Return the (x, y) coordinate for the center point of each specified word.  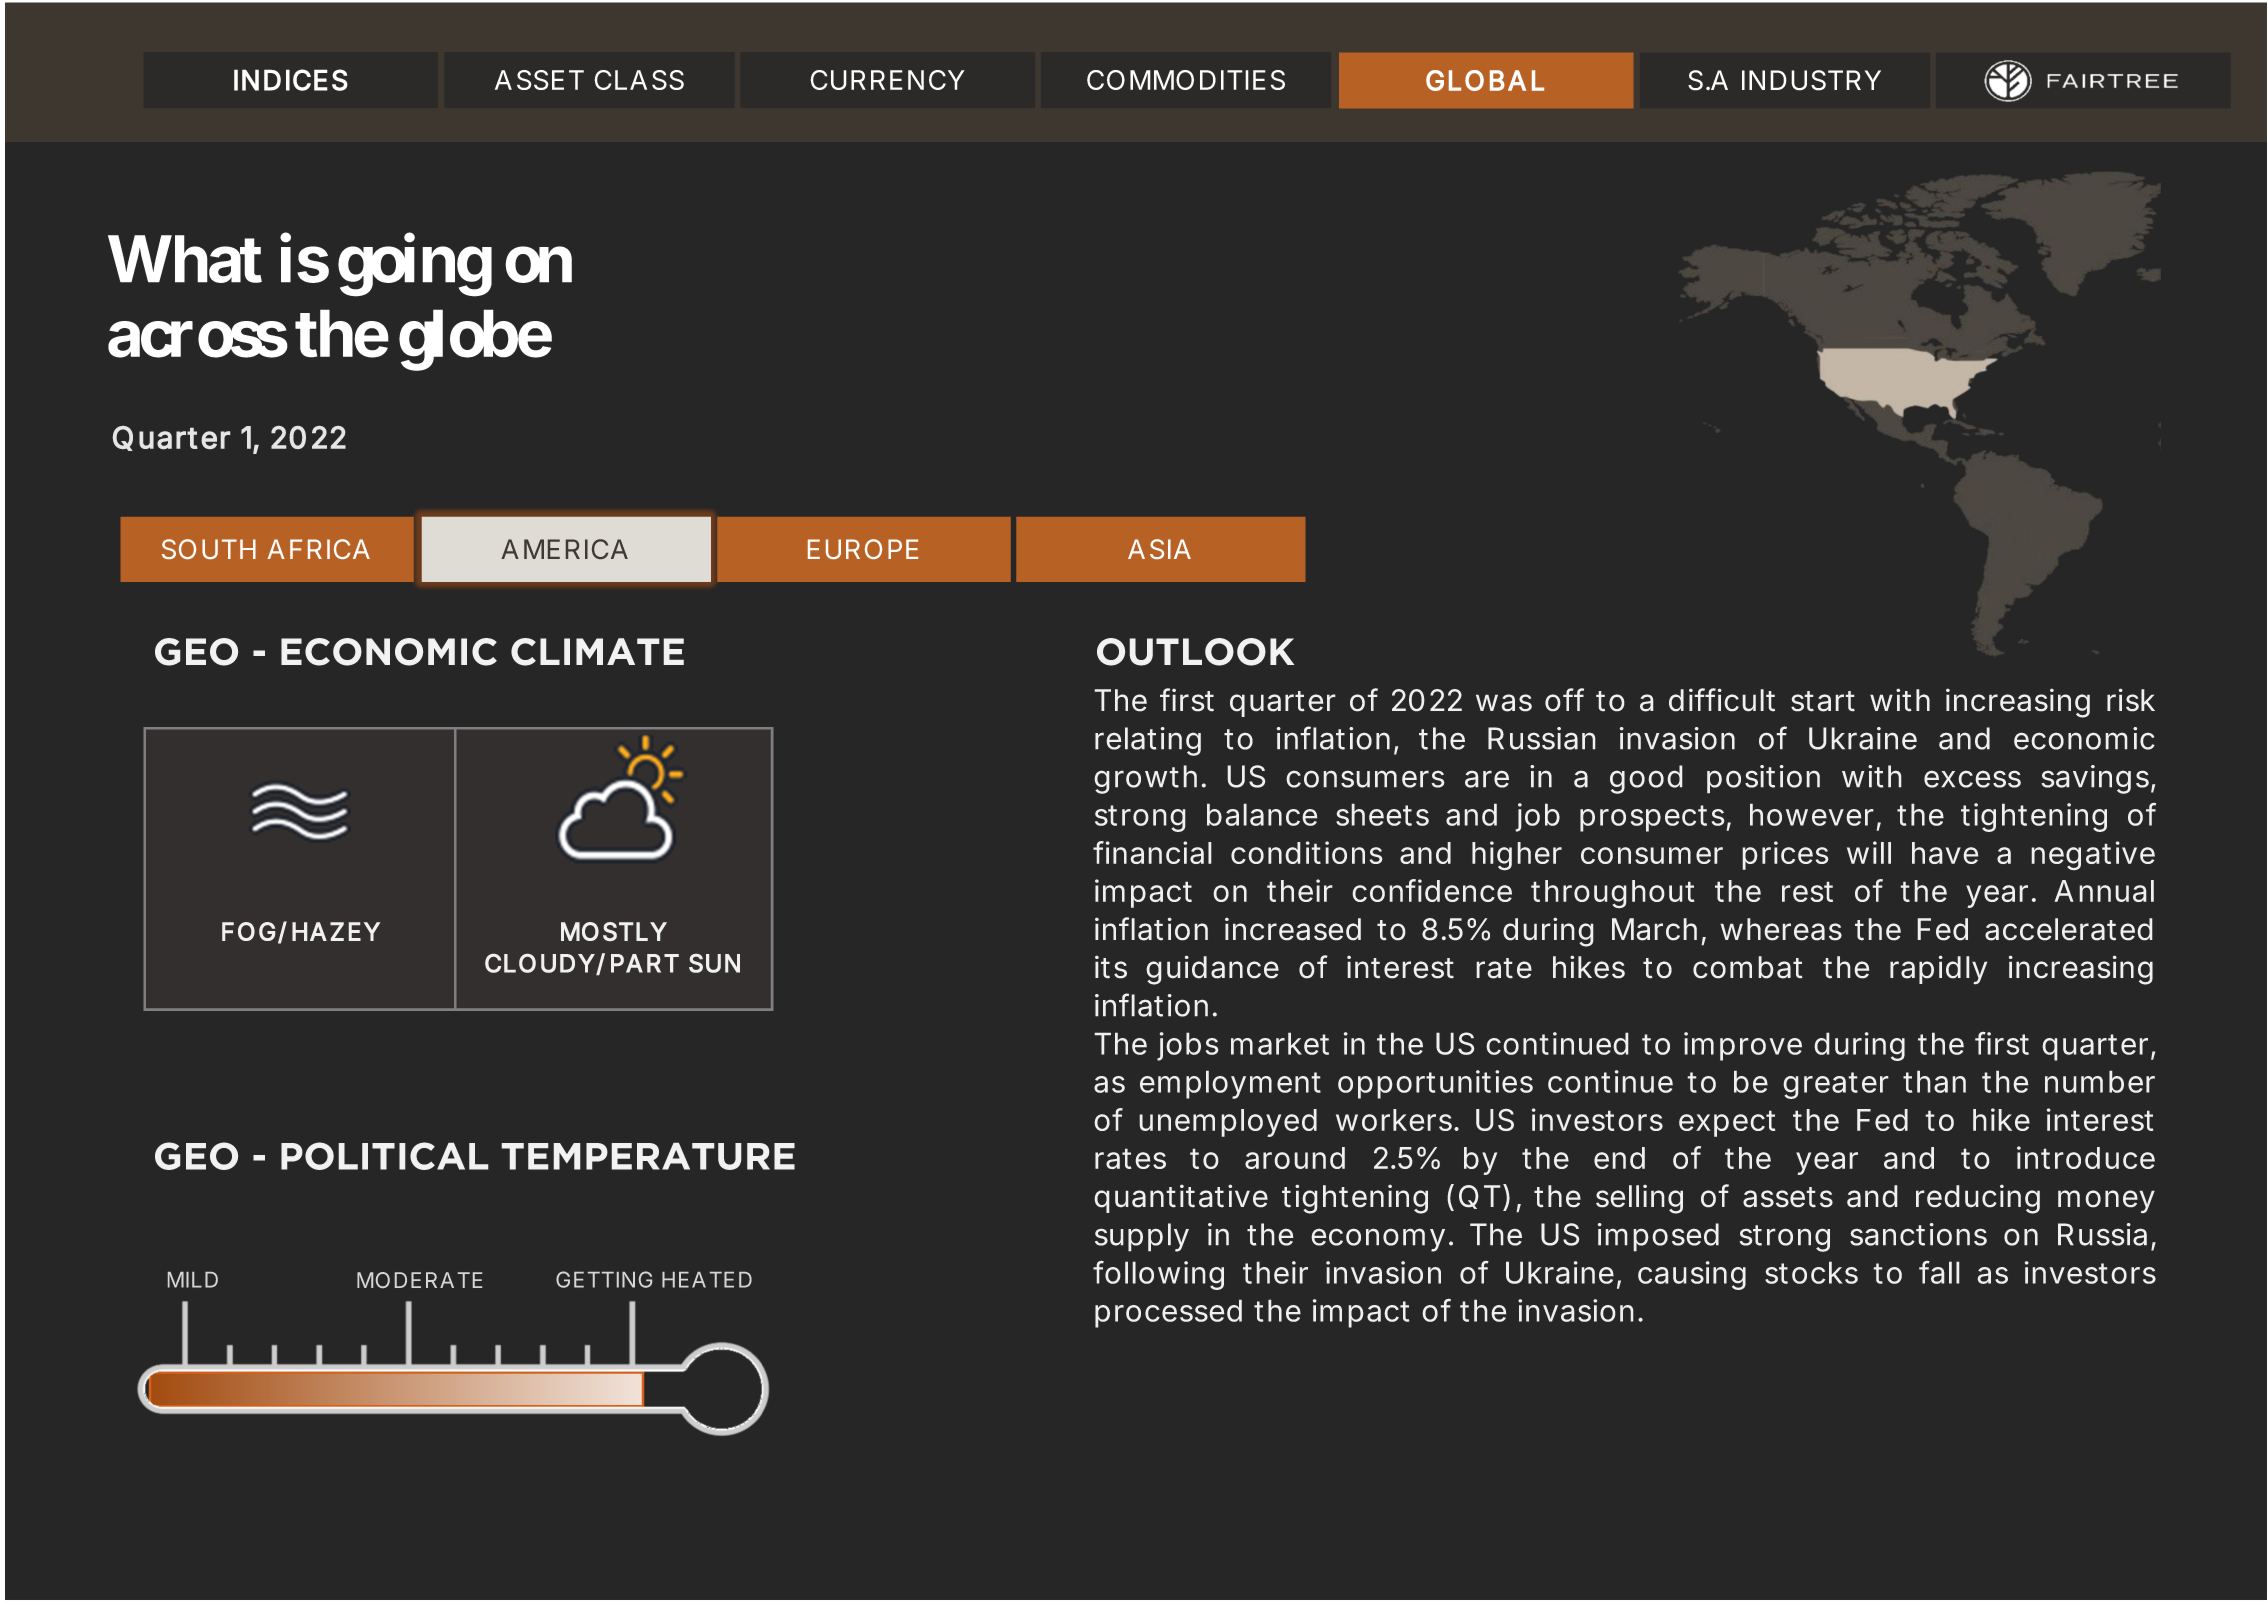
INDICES (291, 80)
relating (1148, 741)
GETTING (604, 1279)
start (1823, 701)
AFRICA (318, 549)
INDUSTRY (1811, 80)
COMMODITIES (1186, 80)
